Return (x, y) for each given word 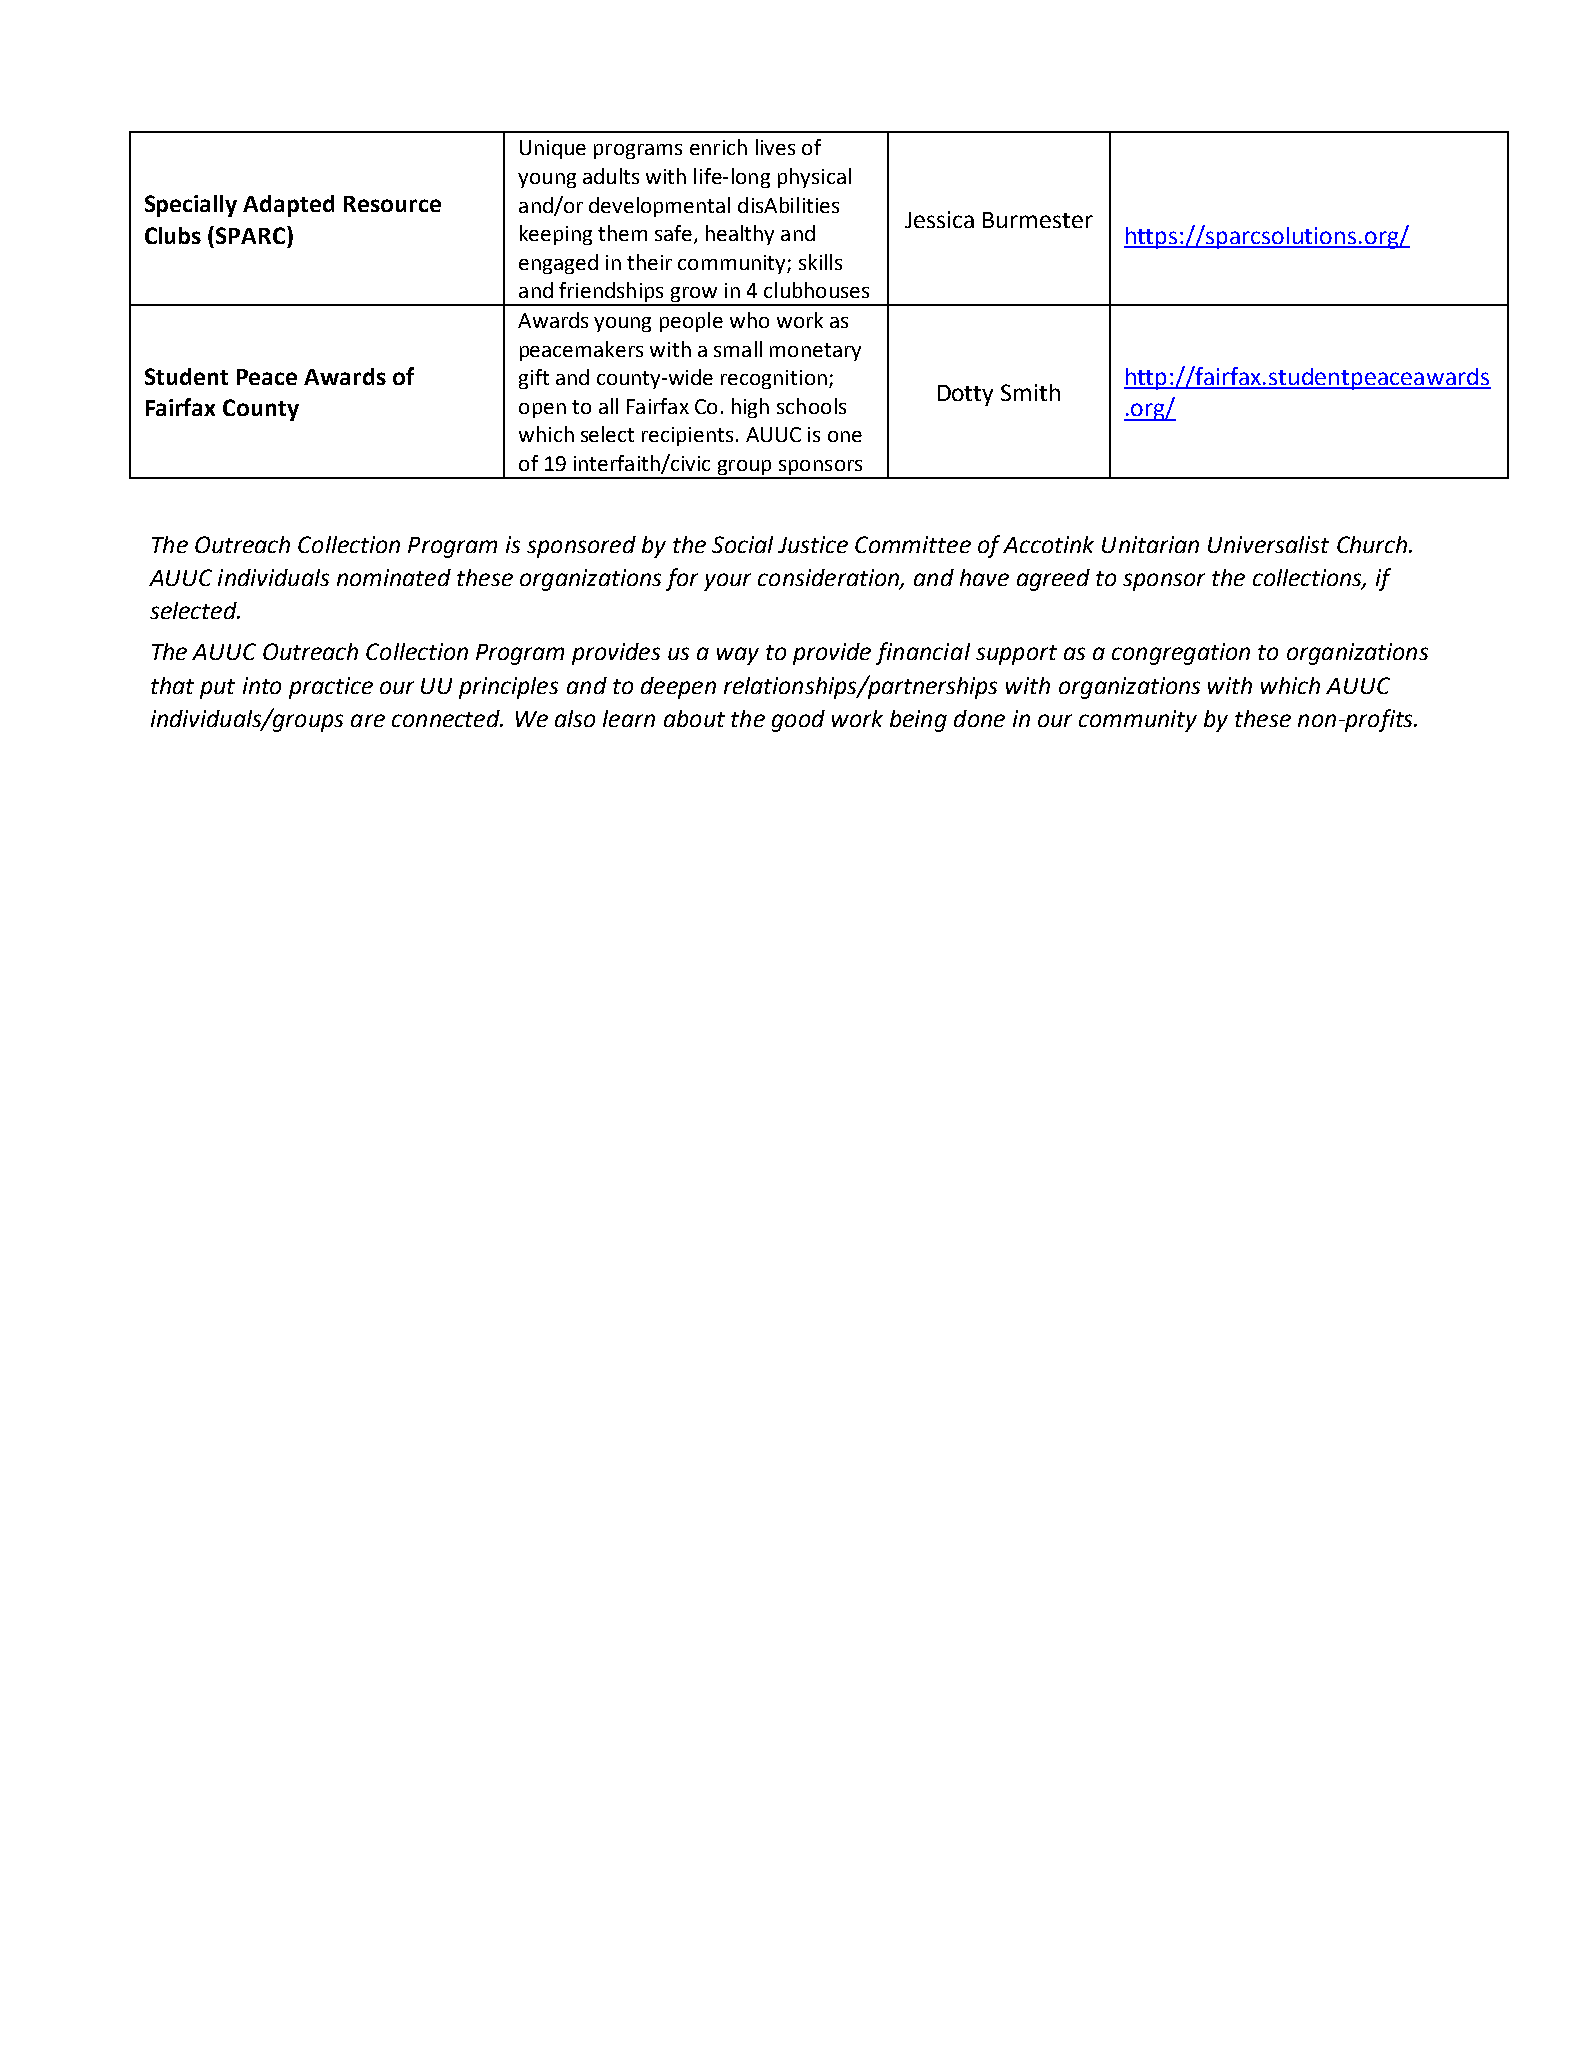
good (798, 721)
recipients (687, 436)
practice (331, 688)
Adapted (288, 206)
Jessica (939, 219)
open (542, 410)
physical (814, 178)
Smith (1030, 392)
